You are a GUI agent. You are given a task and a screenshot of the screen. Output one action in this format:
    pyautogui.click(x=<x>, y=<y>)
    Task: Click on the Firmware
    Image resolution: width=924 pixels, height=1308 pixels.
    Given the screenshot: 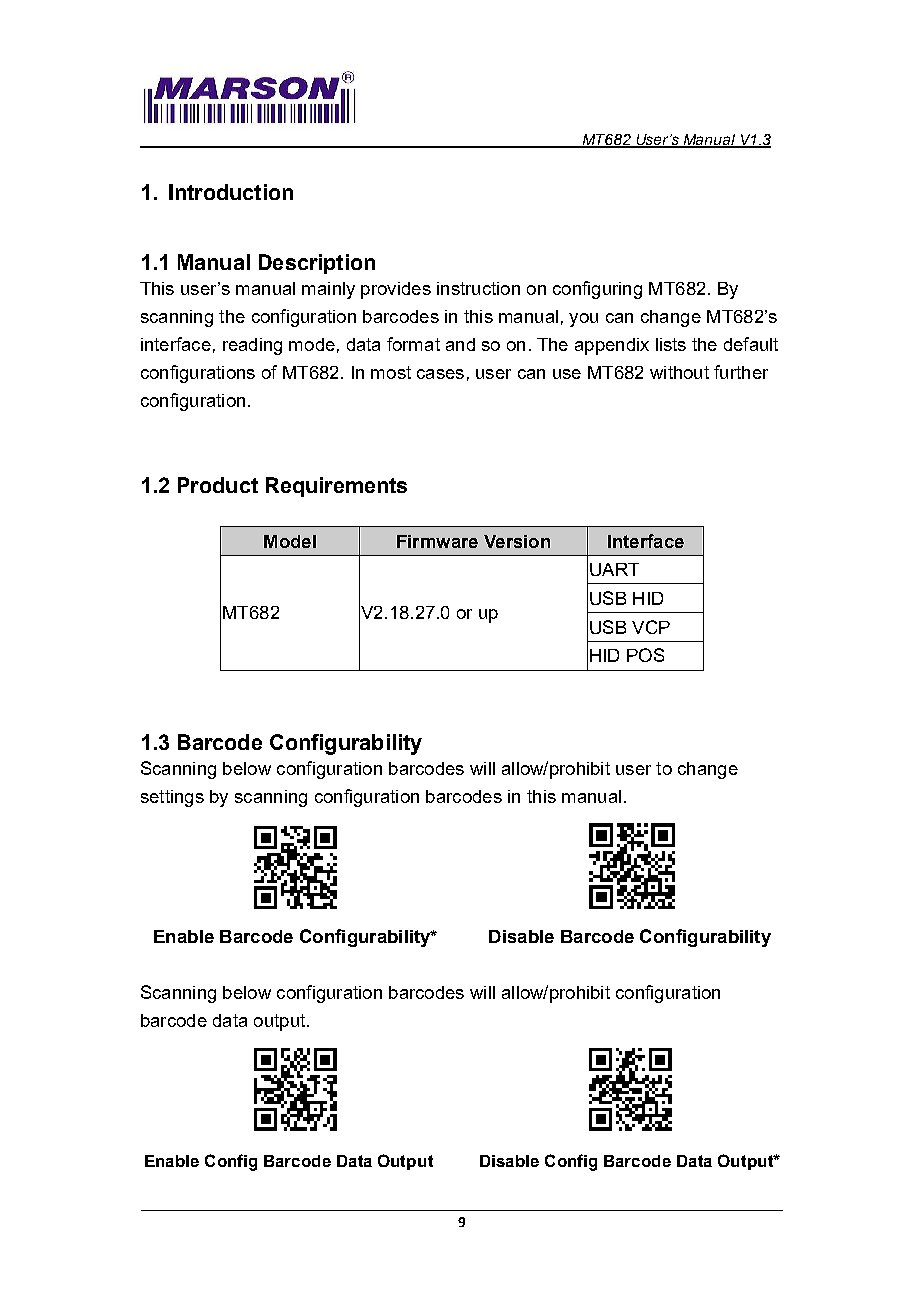 What is the action you would take?
    pyautogui.click(x=437, y=541)
